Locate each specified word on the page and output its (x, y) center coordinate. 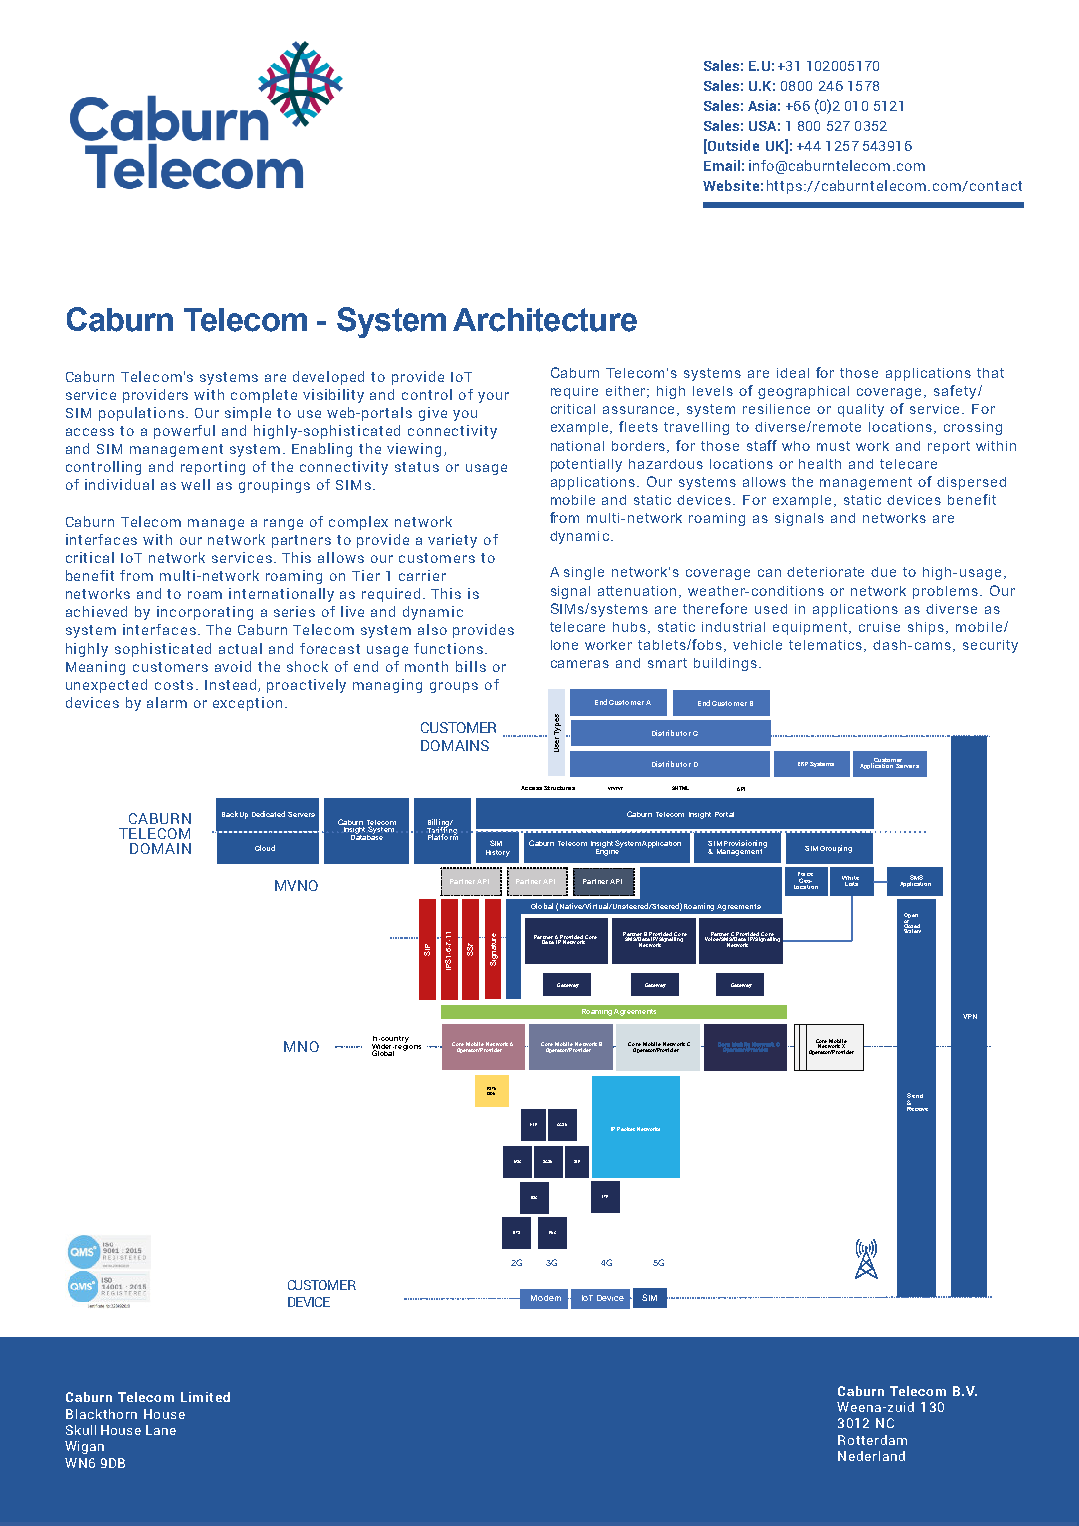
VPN (970, 1016)
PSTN (491, 1090)
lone (564, 645)
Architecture (545, 320)
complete (264, 396)
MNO (301, 1046)
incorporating (205, 613)
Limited (205, 1397)
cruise (879, 627)
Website (731, 185)
